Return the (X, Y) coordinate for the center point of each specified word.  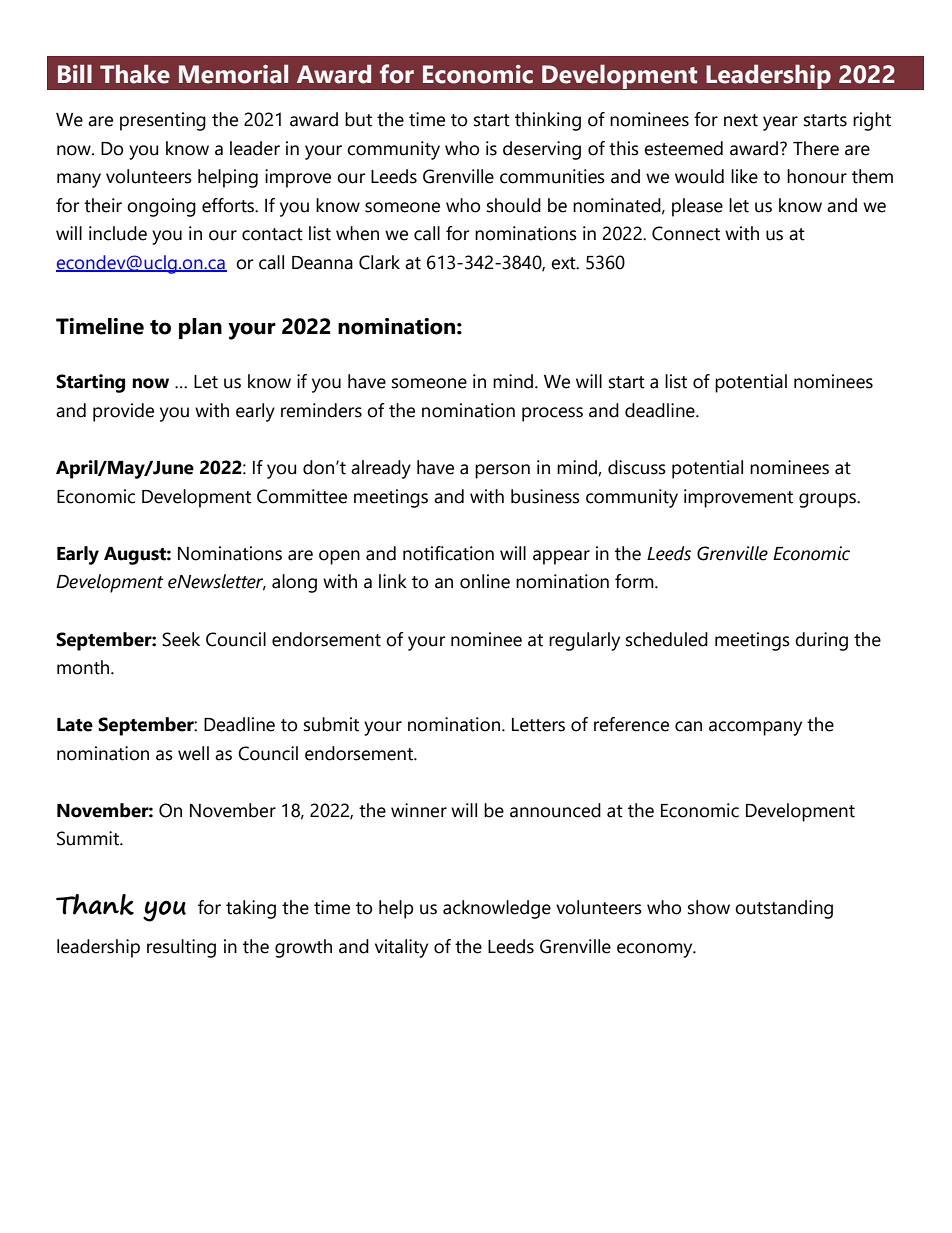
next (741, 120)
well (193, 753)
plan (200, 328)
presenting (163, 121)
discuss (637, 467)
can (688, 726)
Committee (302, 496)
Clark (379, 262)
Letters (538, 725)
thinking (548, 121)
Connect (686, 233)
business (545, 496)
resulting (181, 948)
